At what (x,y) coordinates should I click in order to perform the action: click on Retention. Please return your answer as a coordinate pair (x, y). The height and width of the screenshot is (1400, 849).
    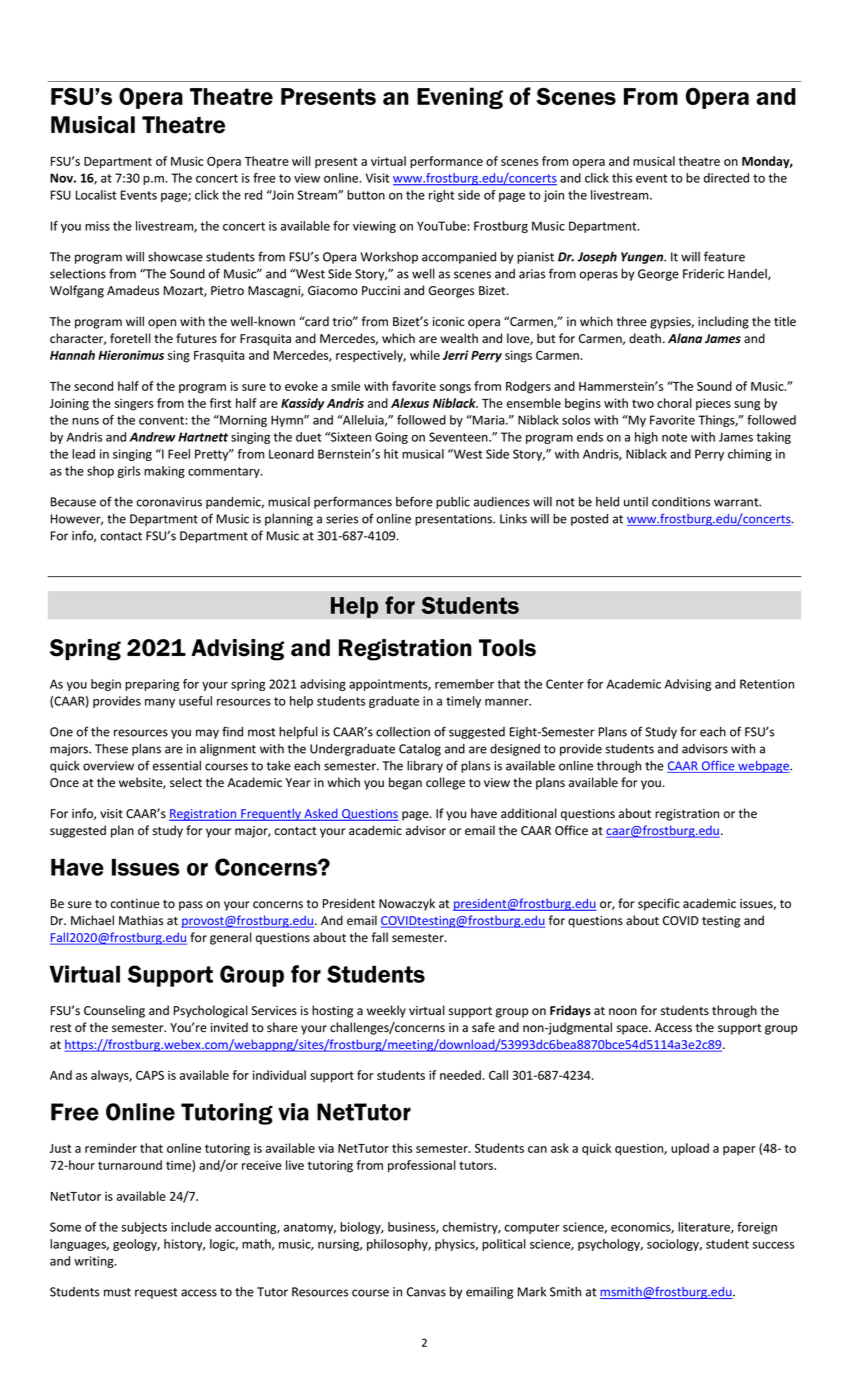
    Looking at the image, I should click on (767, 684).
